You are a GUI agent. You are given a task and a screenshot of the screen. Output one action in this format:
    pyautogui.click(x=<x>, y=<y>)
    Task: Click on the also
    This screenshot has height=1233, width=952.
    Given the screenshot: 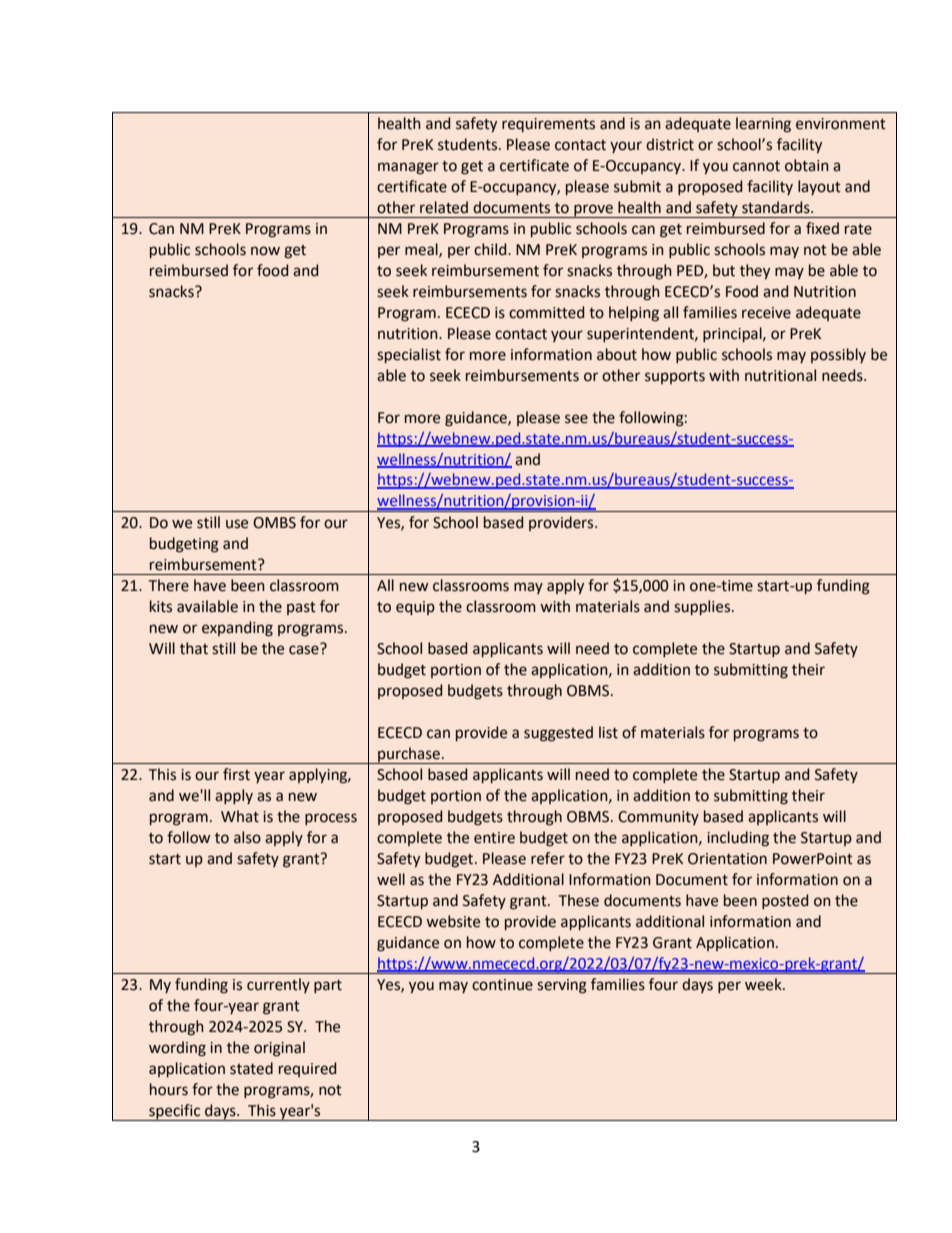 What is the action you would take?
    pyautogui.click(x=247, y=837)
